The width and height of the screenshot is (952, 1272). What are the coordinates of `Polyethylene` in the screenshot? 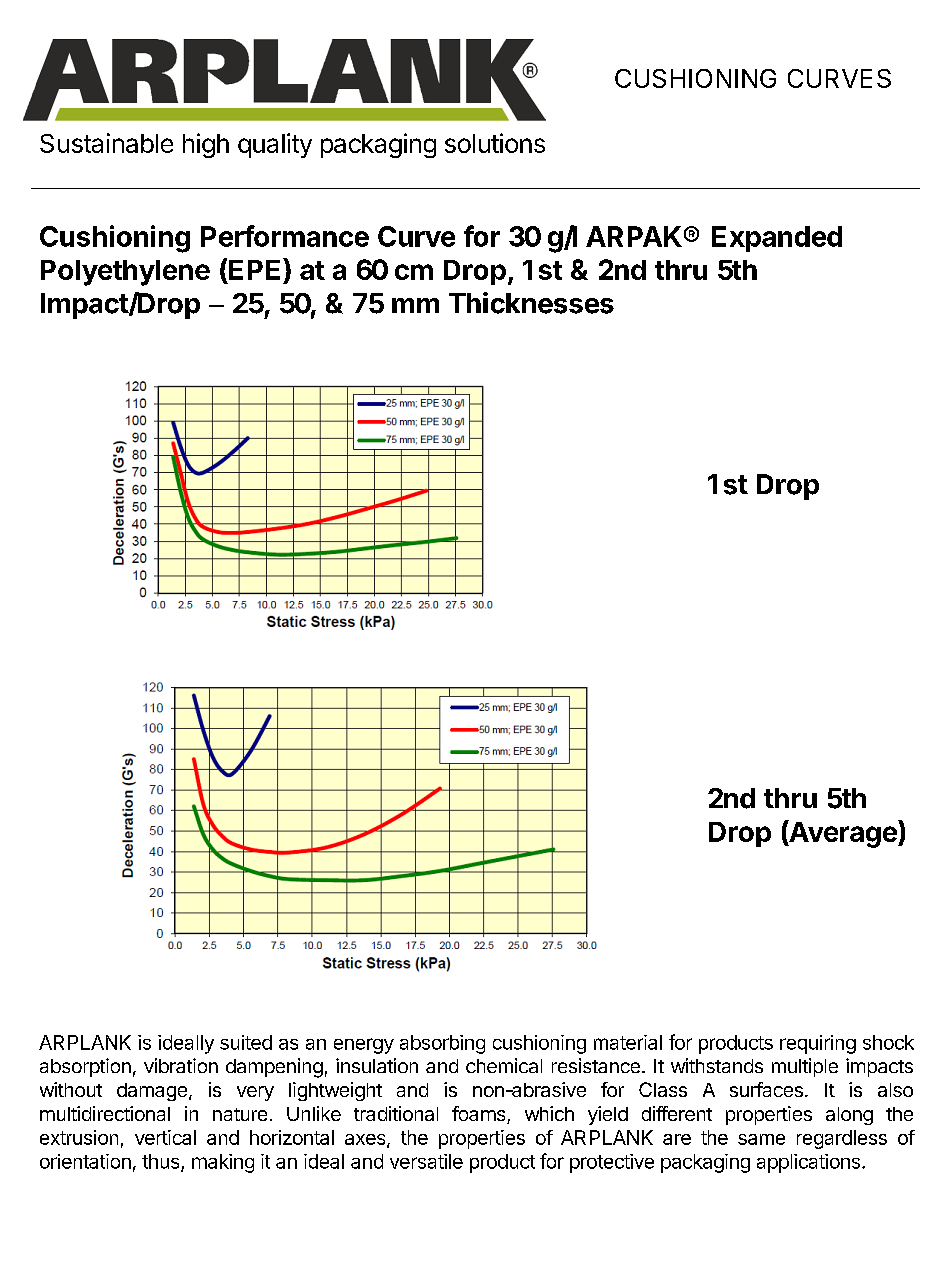 It's located at (125, 273).
